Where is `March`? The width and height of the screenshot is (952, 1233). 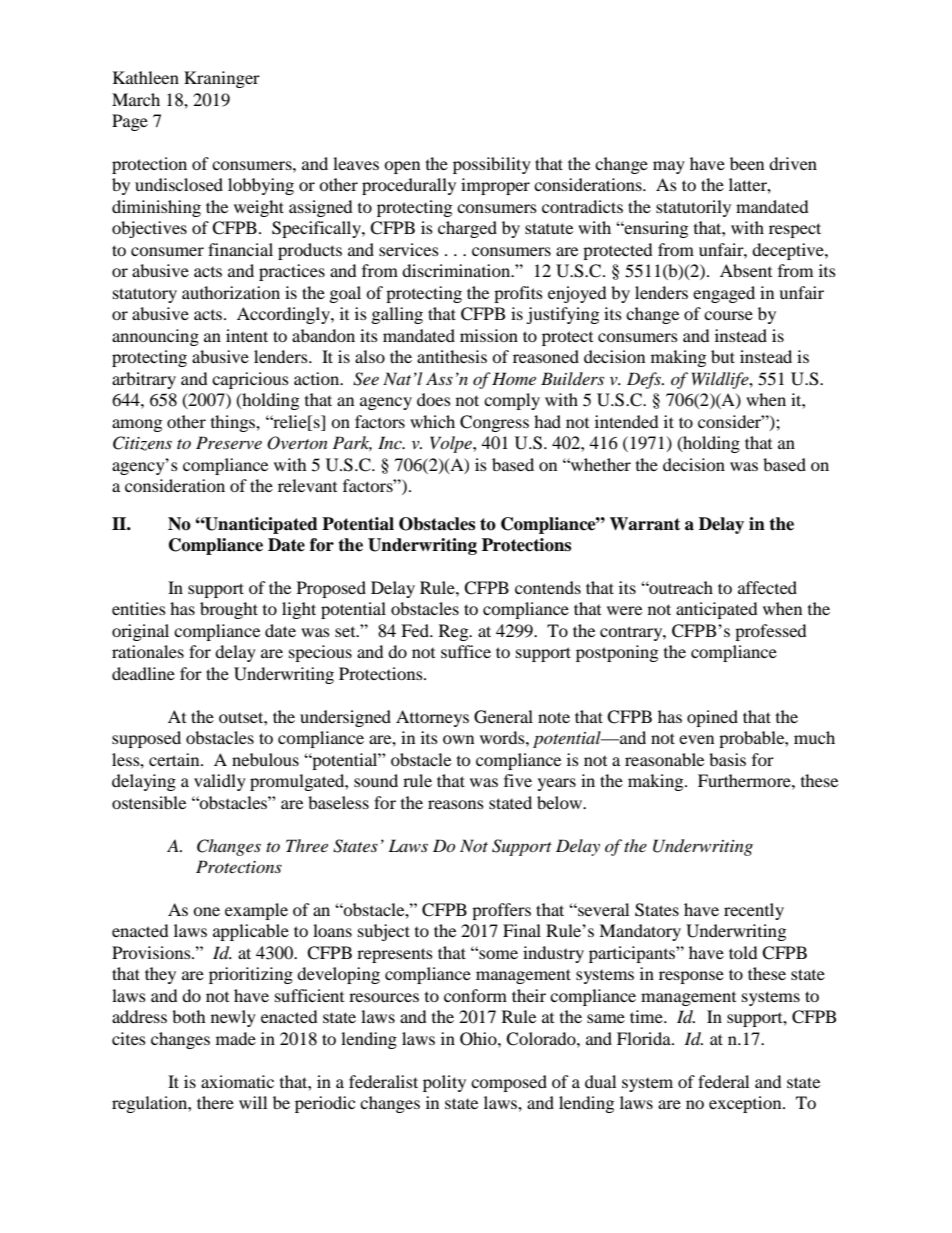 March is located at coordinates (136, 99).
